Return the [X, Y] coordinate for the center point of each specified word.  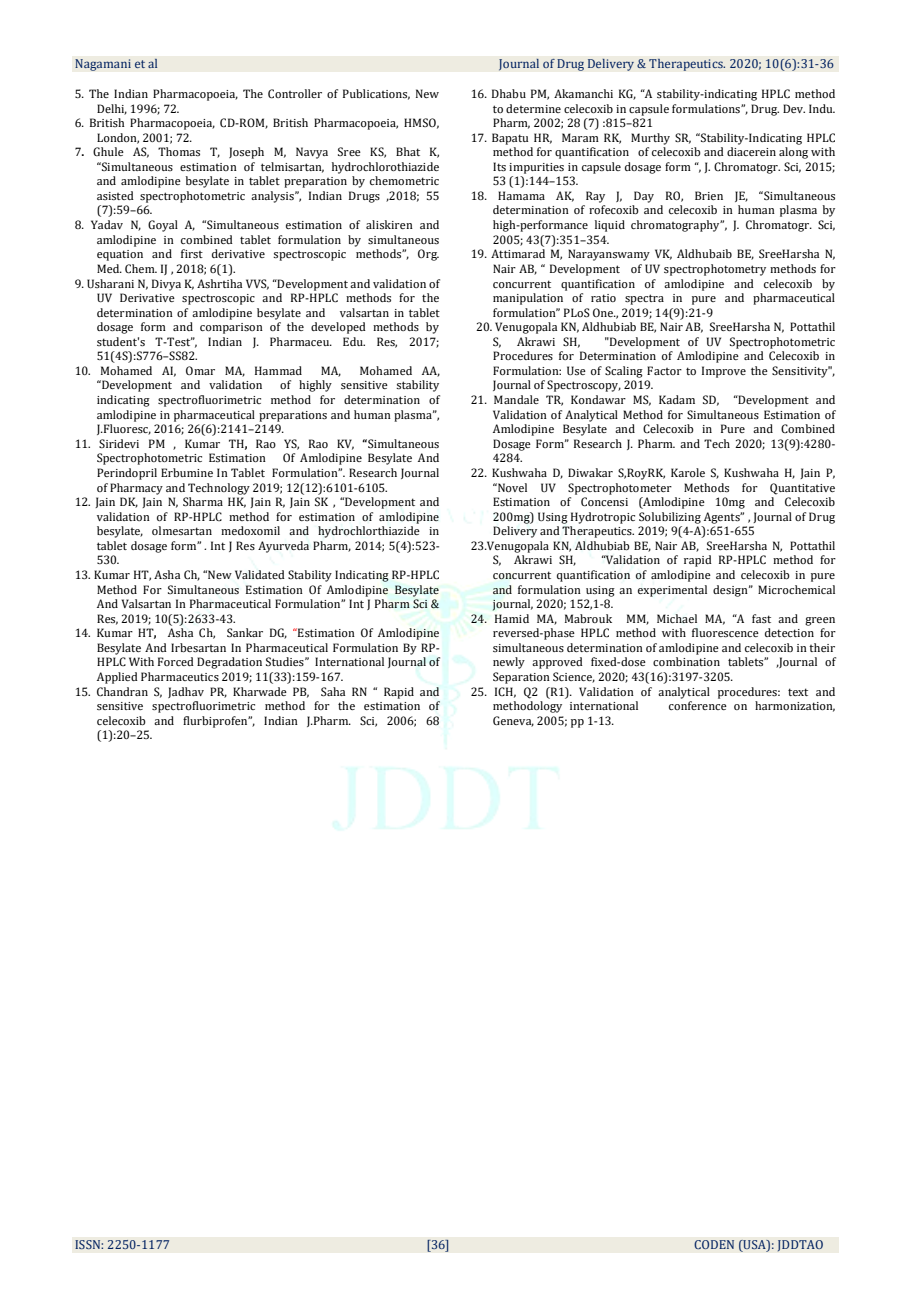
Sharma [203, 501]
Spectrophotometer [620, 489]
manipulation [528, 299]
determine [533, 108]
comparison [231, 328]
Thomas [179, 151]
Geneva [513, 721]
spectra [644, 299]
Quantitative [802, 489]
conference [698, 705]
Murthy [650, 139]
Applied [117, 678]
